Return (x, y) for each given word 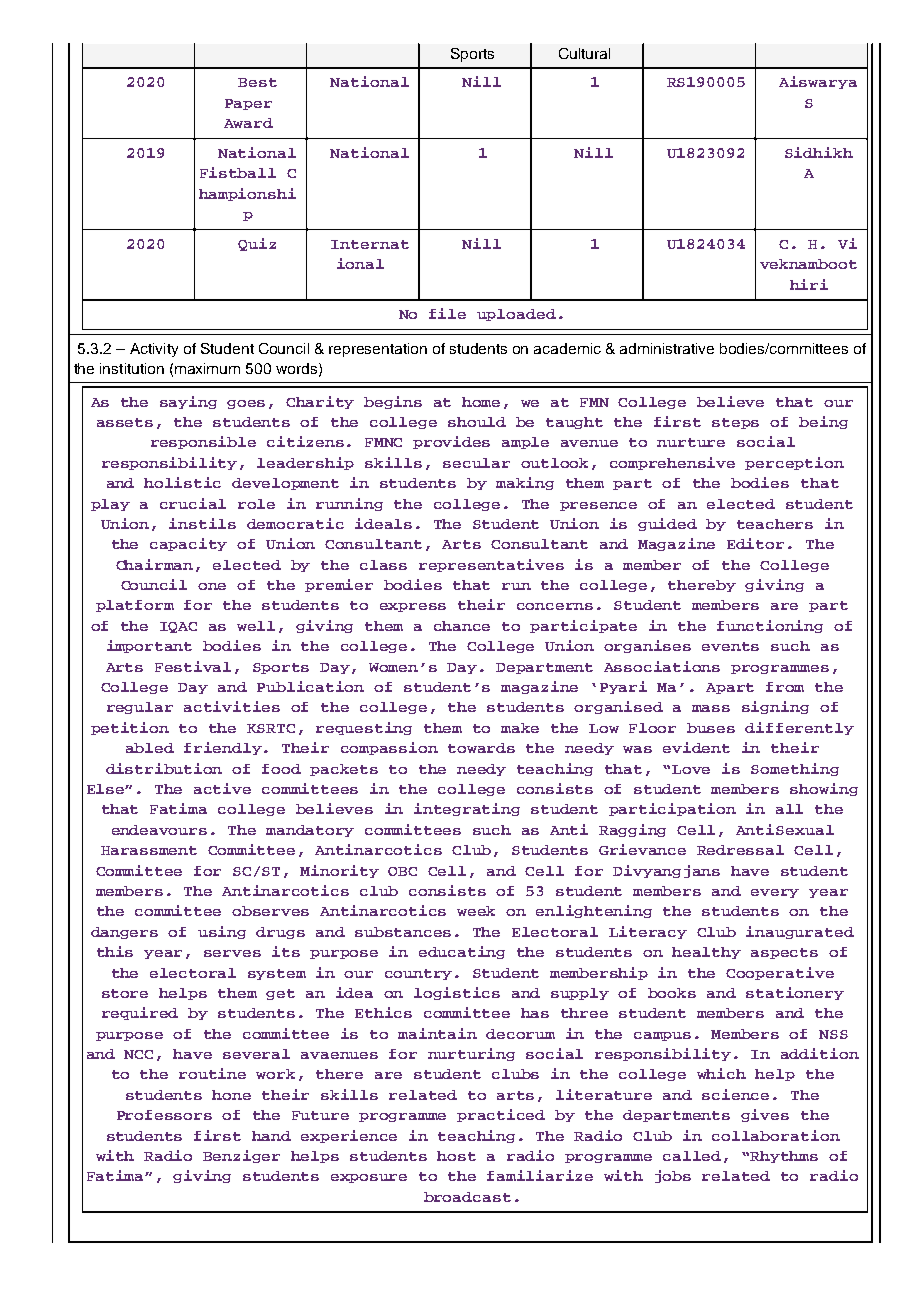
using (222, 932)
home (481, 402)
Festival (193, 666)
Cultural (584, 53)
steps (735, 423)
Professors (164, 1115)
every (775, 893)
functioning (770, 626)
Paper (248, 104)
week (476, 911)
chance (462, 626)
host (456, 1156)
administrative (667, 348)
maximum (207, 368)
